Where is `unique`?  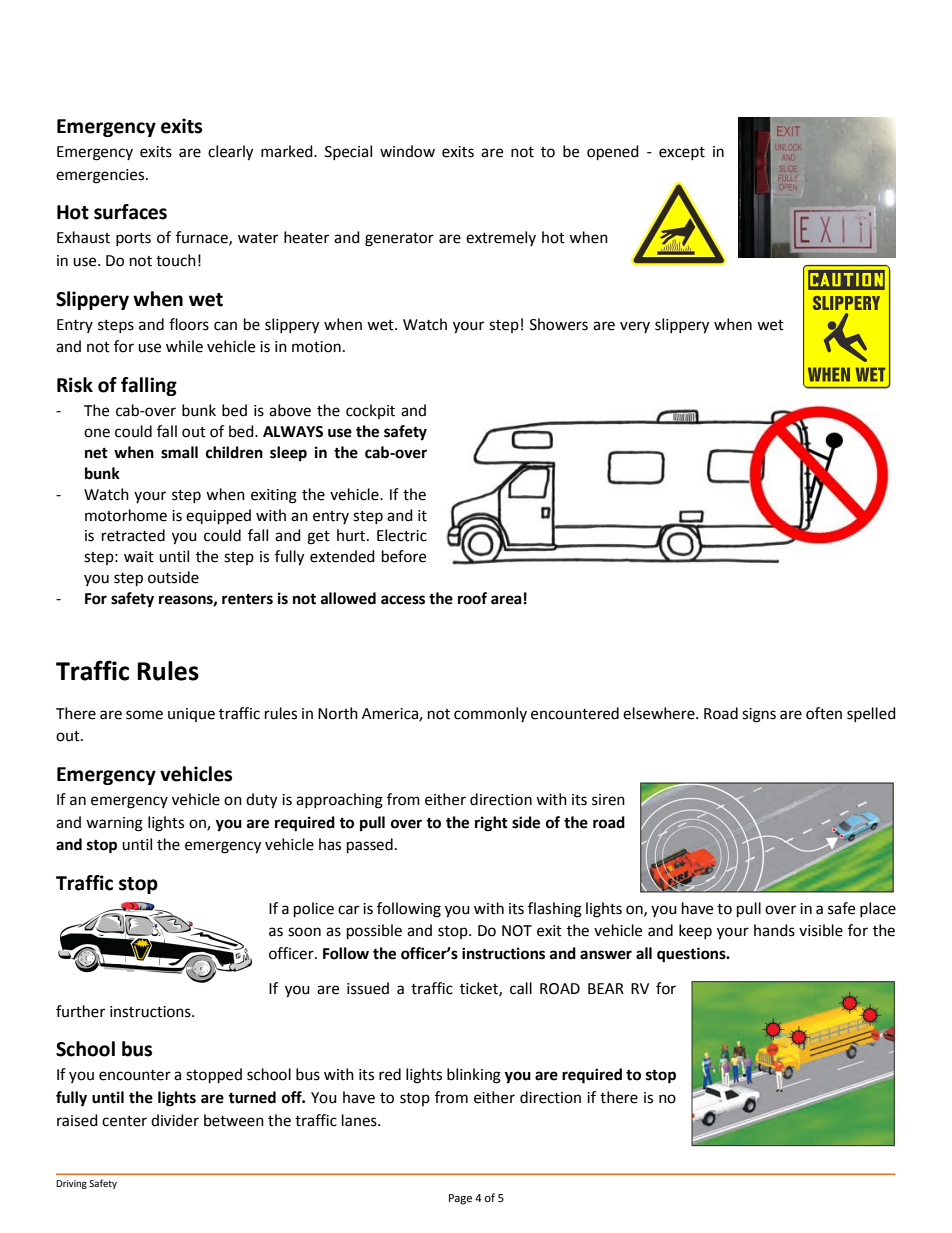
unique is located at coordinates (191, 715).
